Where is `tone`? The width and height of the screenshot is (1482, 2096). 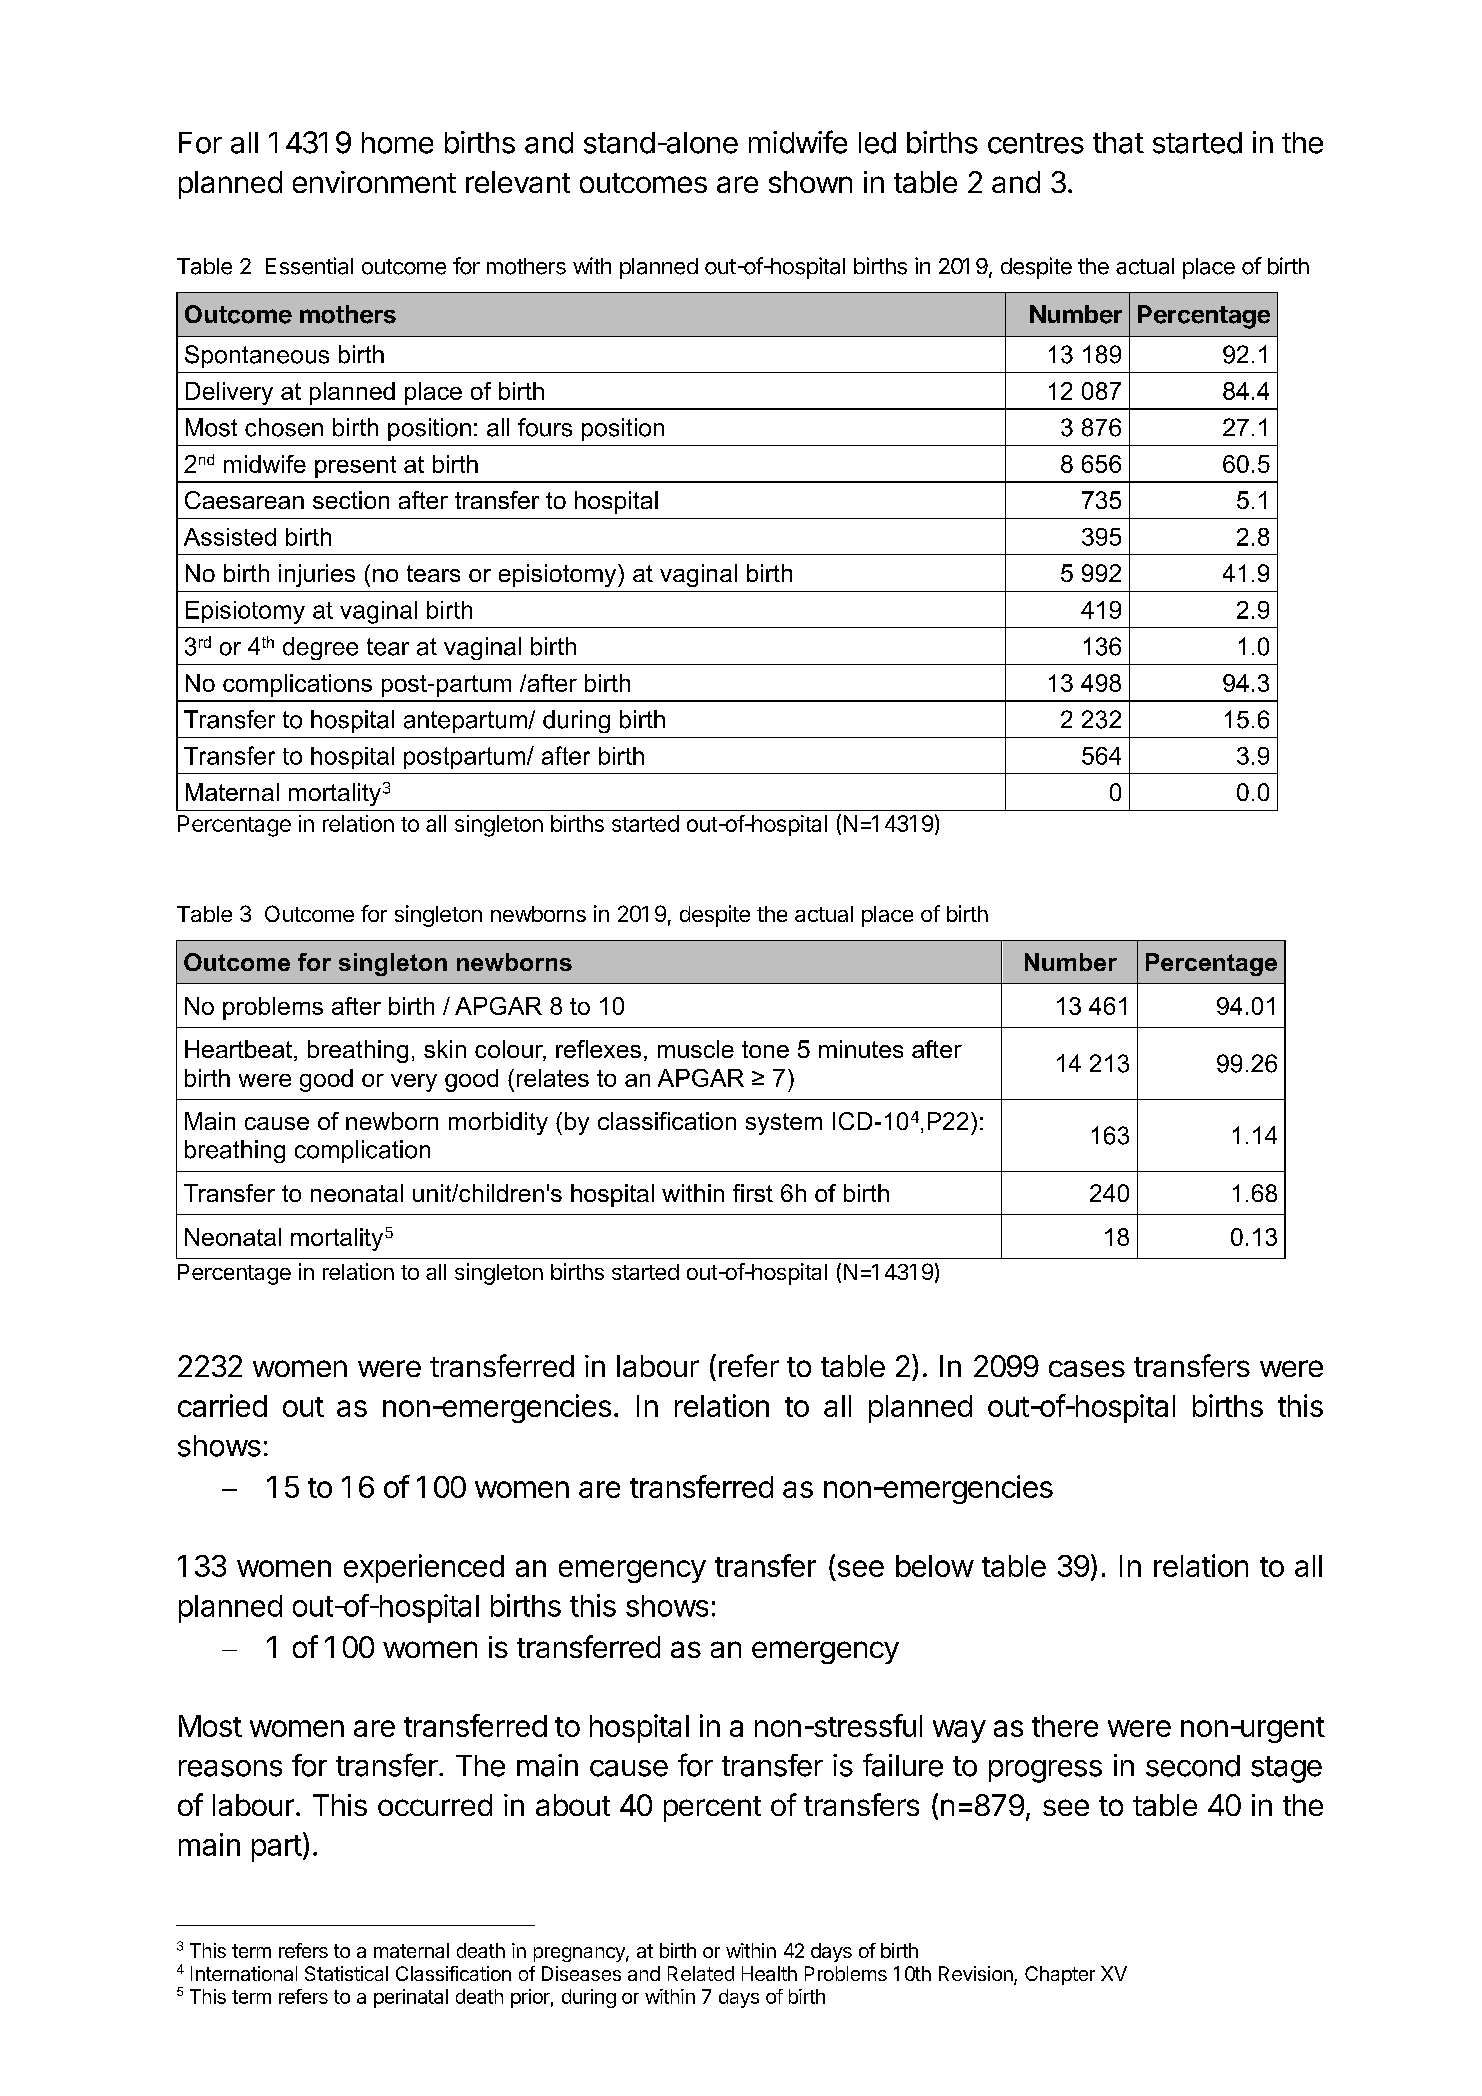
tone is located at coordinates (765, 1049).
